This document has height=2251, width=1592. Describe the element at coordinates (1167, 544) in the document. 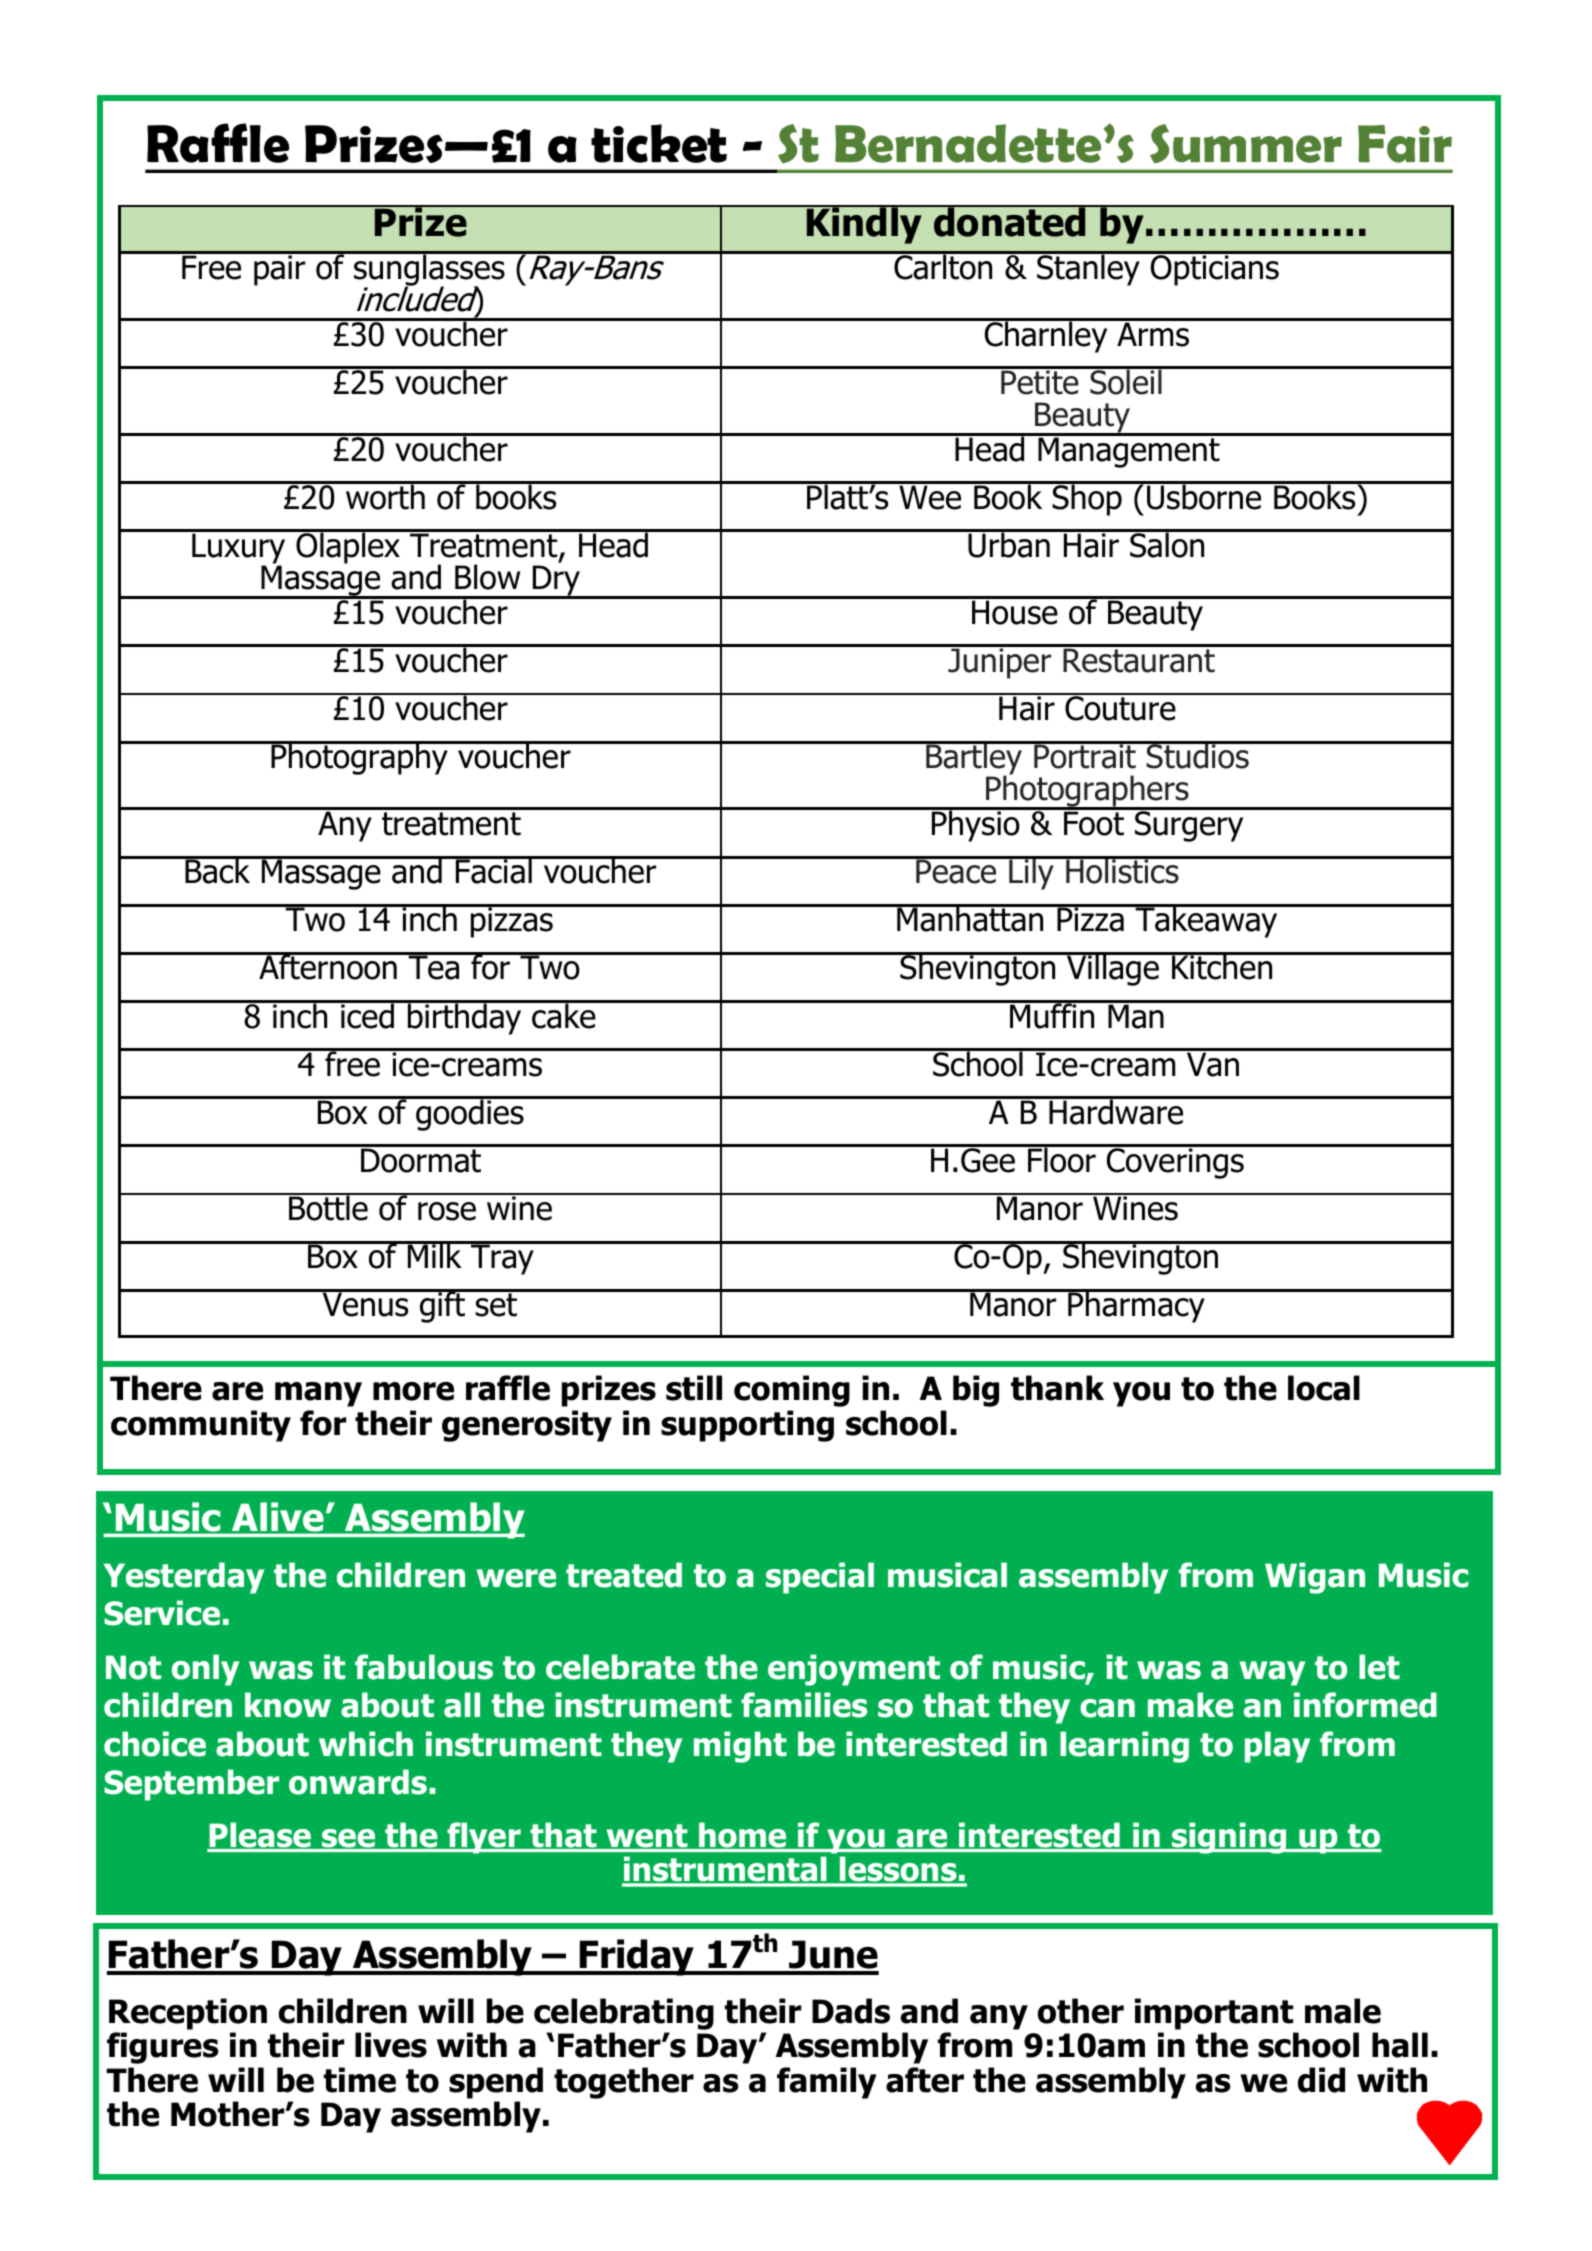

I see `Salon` at that location.
